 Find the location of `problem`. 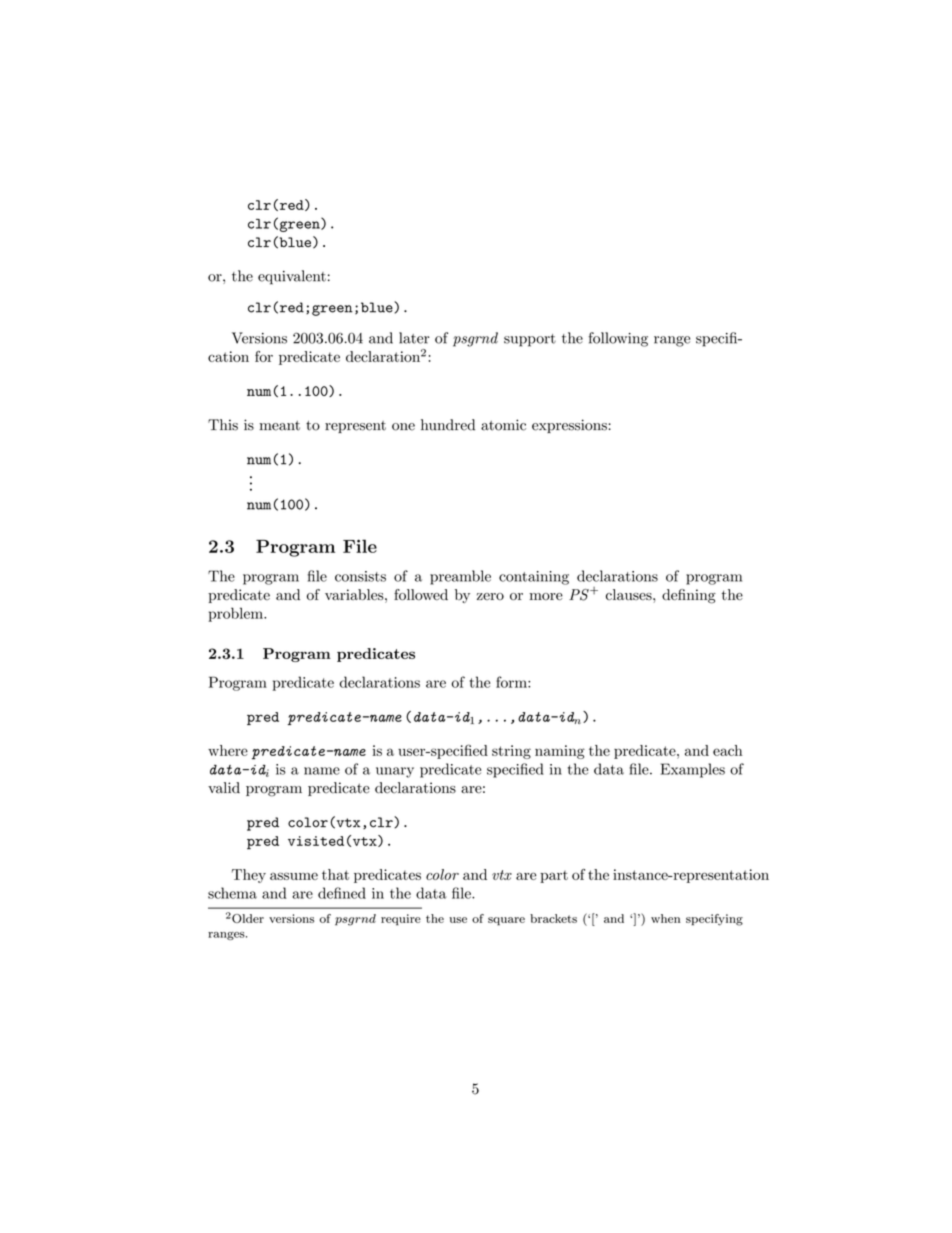

problem is located at coordinates (236, 614).
